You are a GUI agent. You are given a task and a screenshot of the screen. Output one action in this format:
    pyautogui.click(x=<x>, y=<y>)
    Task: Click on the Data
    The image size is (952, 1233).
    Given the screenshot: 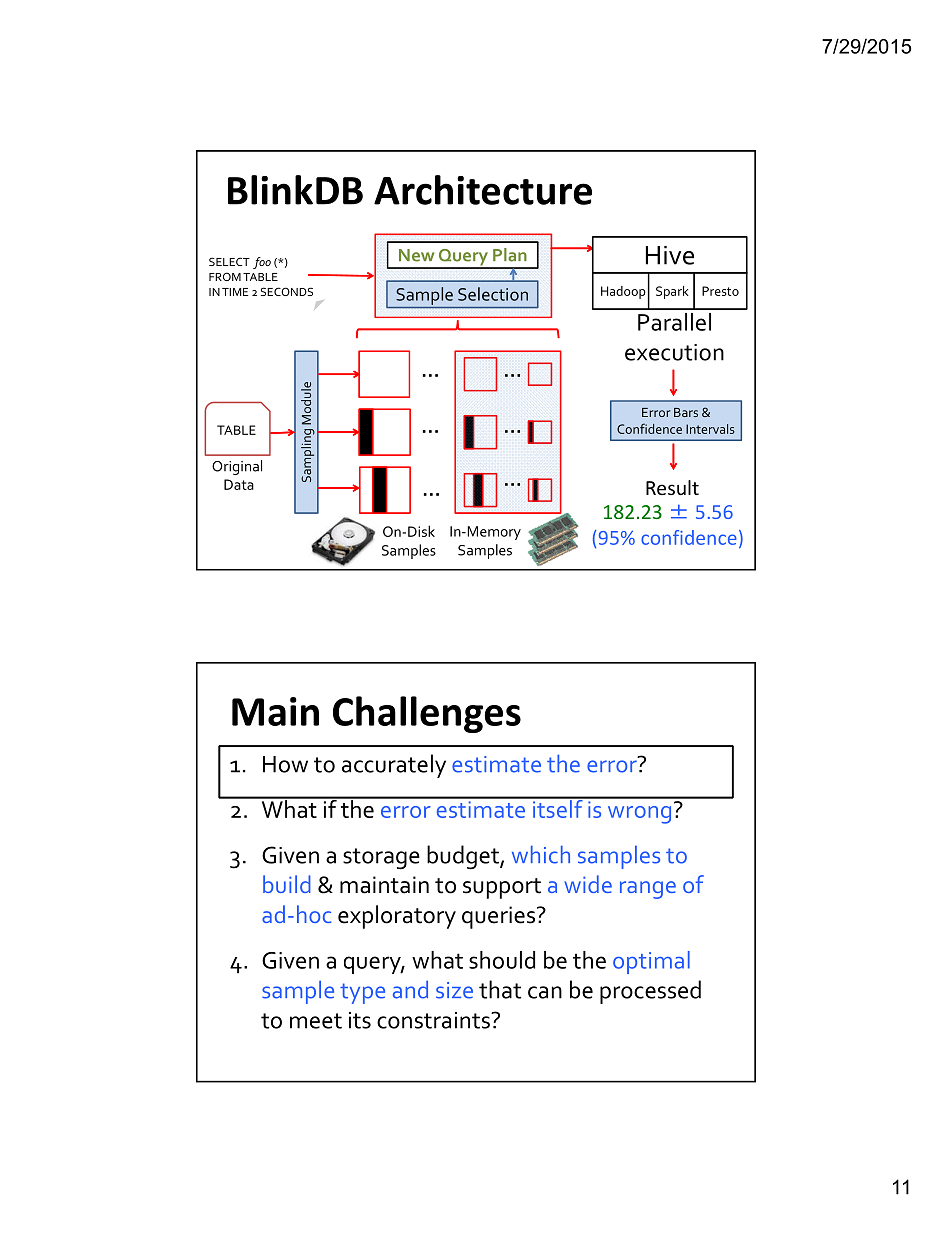 What is the action you would take?
    pyautogui.click(x=239, y=484)
